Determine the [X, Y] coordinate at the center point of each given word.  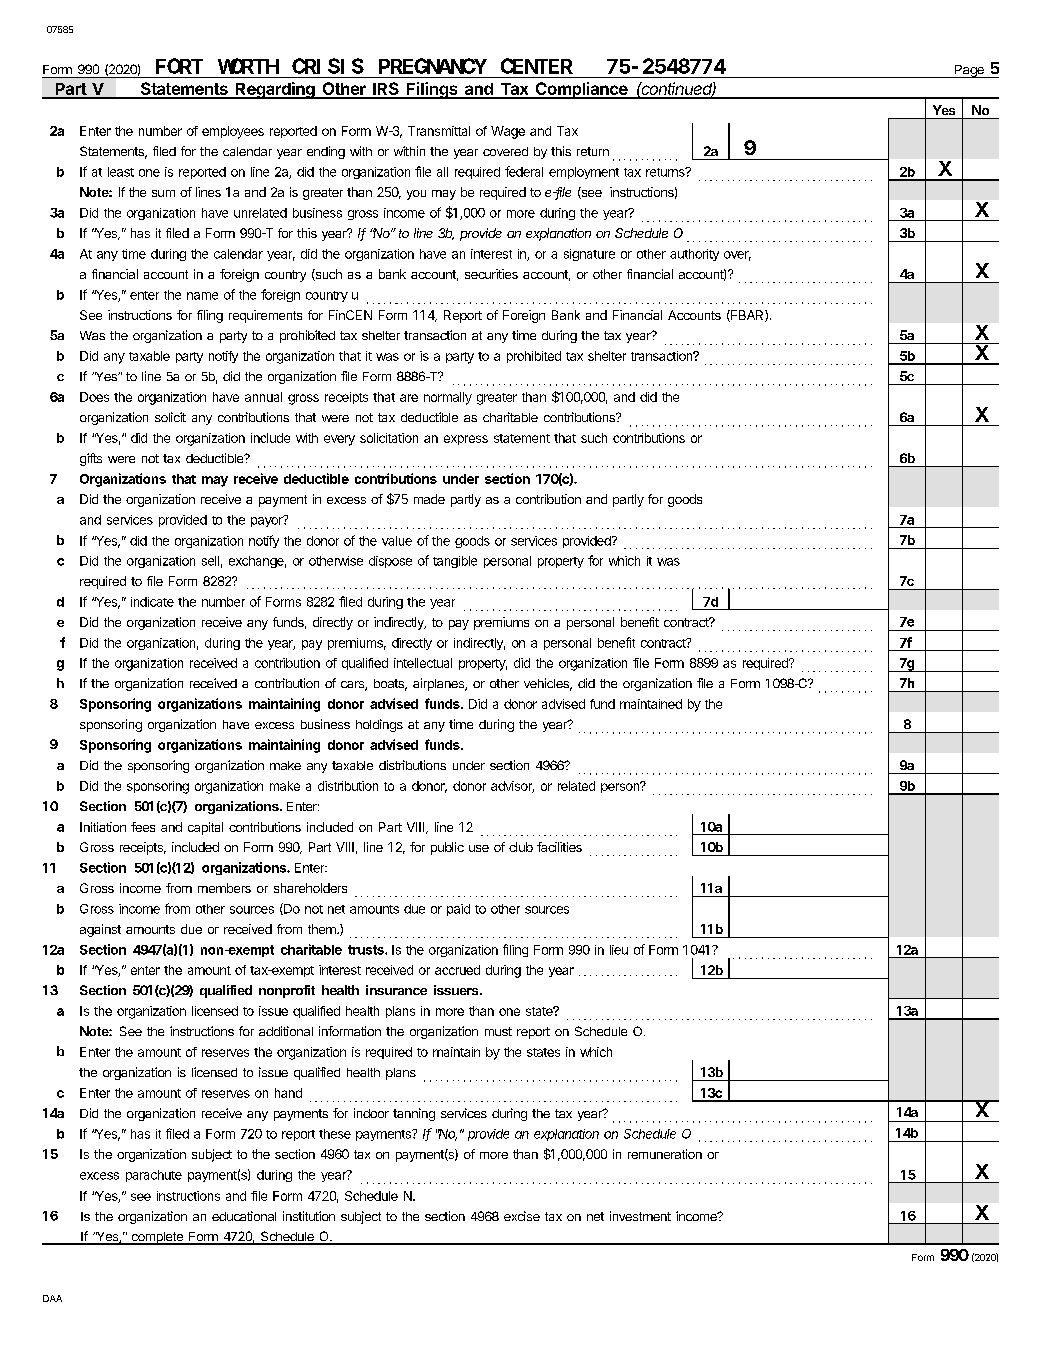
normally [448, 398]
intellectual [423, 663]
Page [969, 71]
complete [157, 1238]
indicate [152, 602]
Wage [508, 132]
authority [694, 255]
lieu [619, 950]
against [100, 930]
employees [233, 132]
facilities [559, 847]
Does [94, 397]
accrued [457, 970]
